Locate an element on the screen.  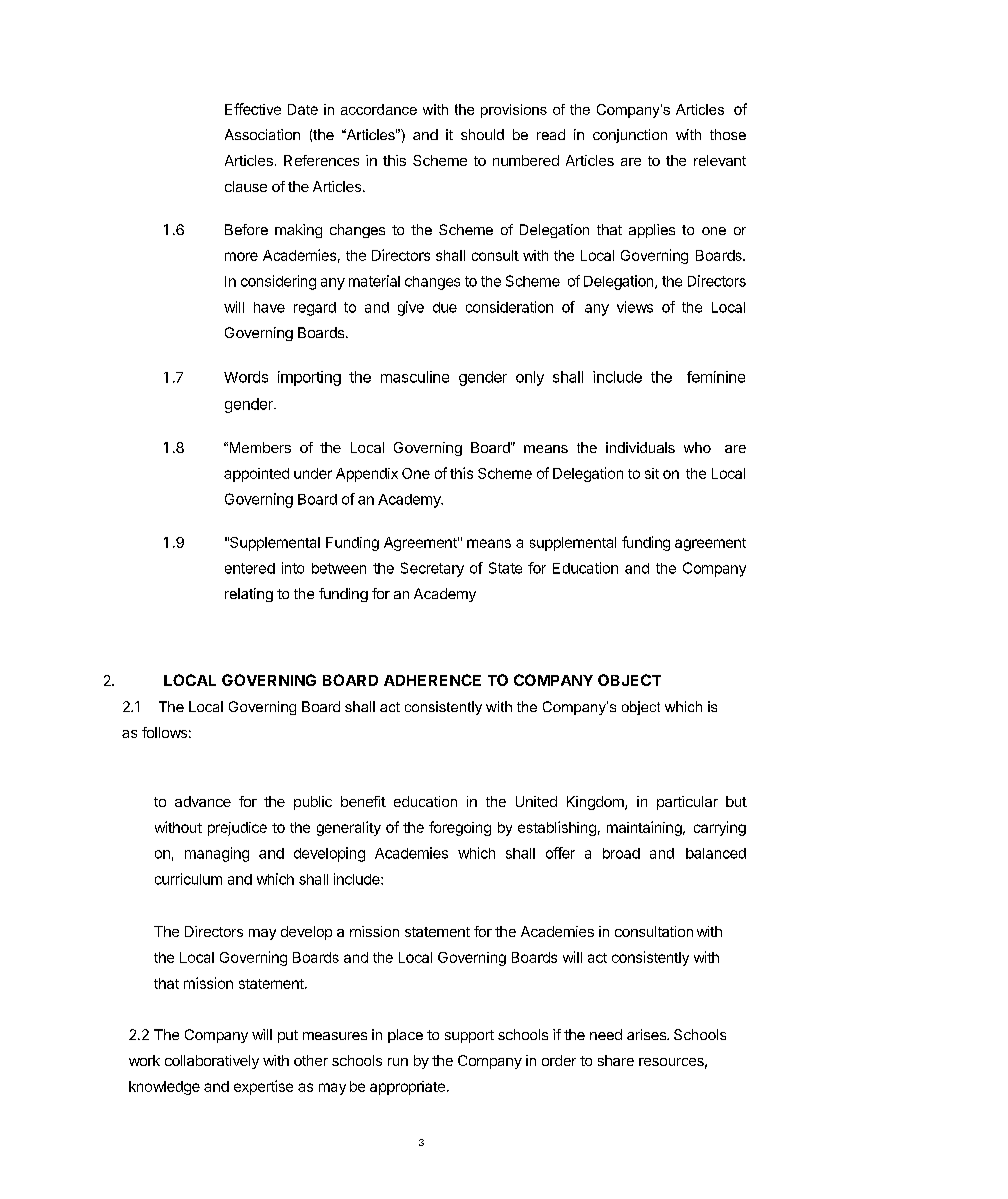
Association is located at coordinates (262, 134).
